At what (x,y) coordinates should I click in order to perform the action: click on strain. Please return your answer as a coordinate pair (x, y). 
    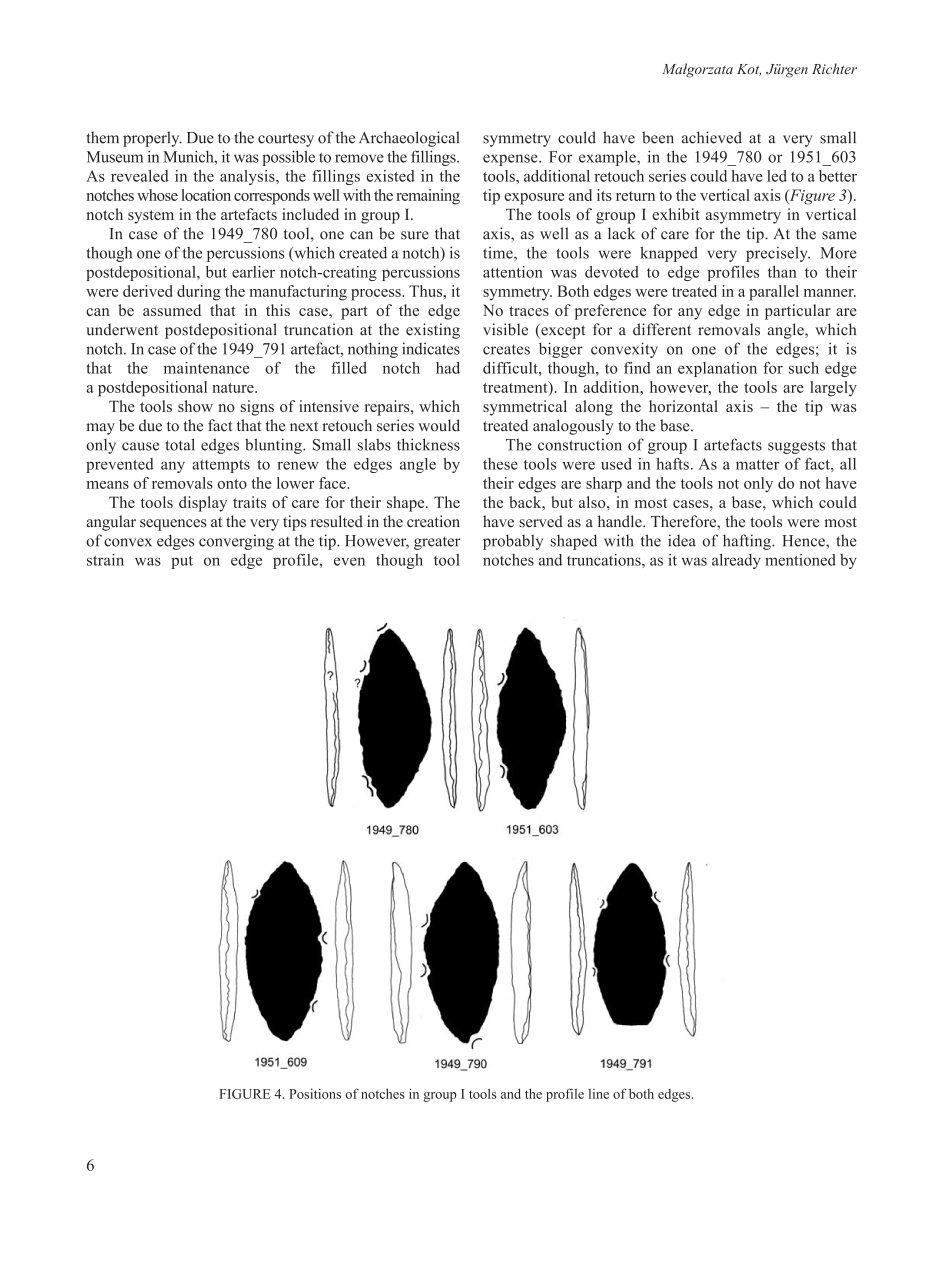
    Looking at the image, I should click on (105, 560).
